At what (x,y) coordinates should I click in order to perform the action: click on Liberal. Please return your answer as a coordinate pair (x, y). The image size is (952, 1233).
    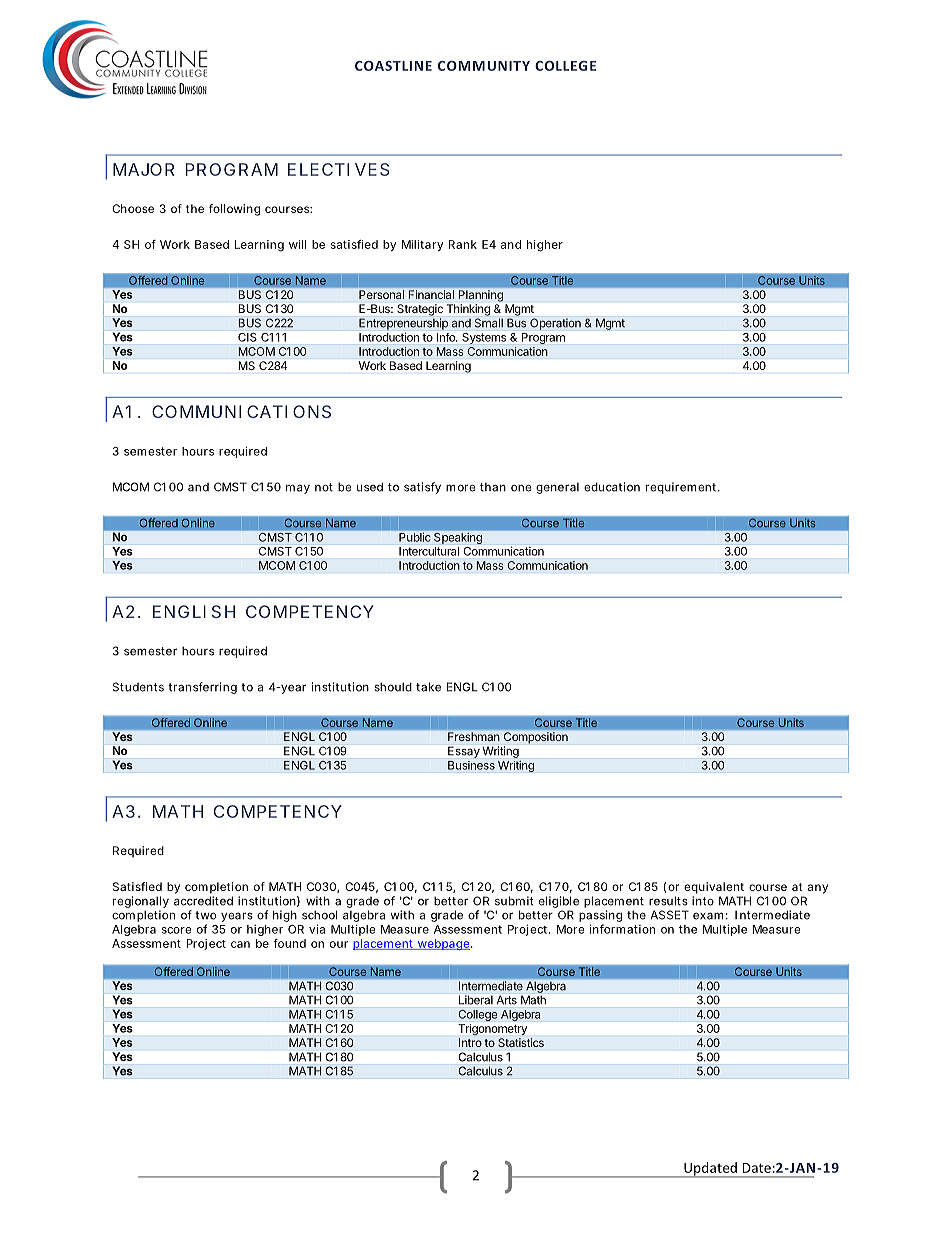
    Looking at the image, I should click on (476, 1000).
